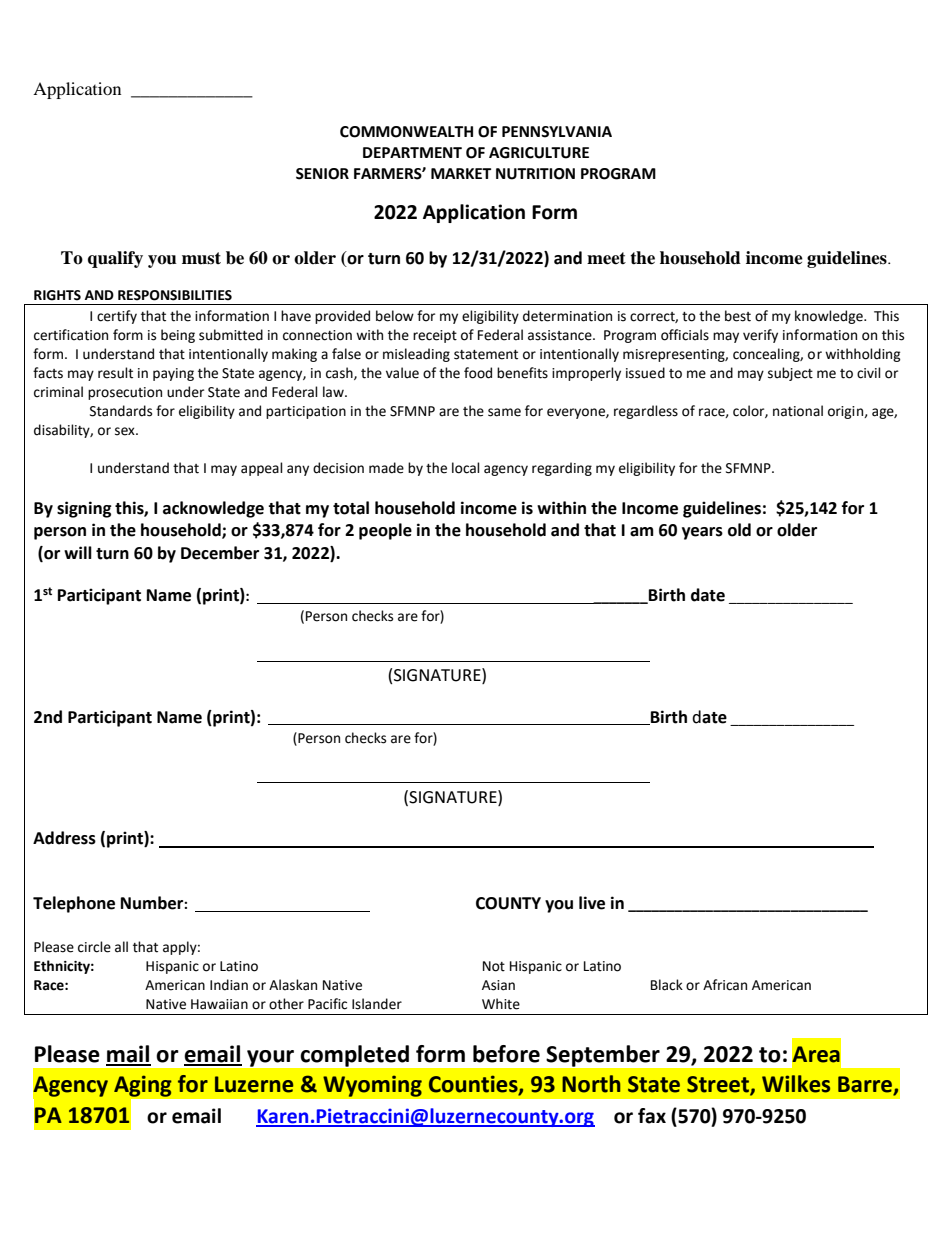  What do you see at coordinates (557, 132) in the image?
I see `PENNSYLVANIA` at bounding box center [557, 132].
